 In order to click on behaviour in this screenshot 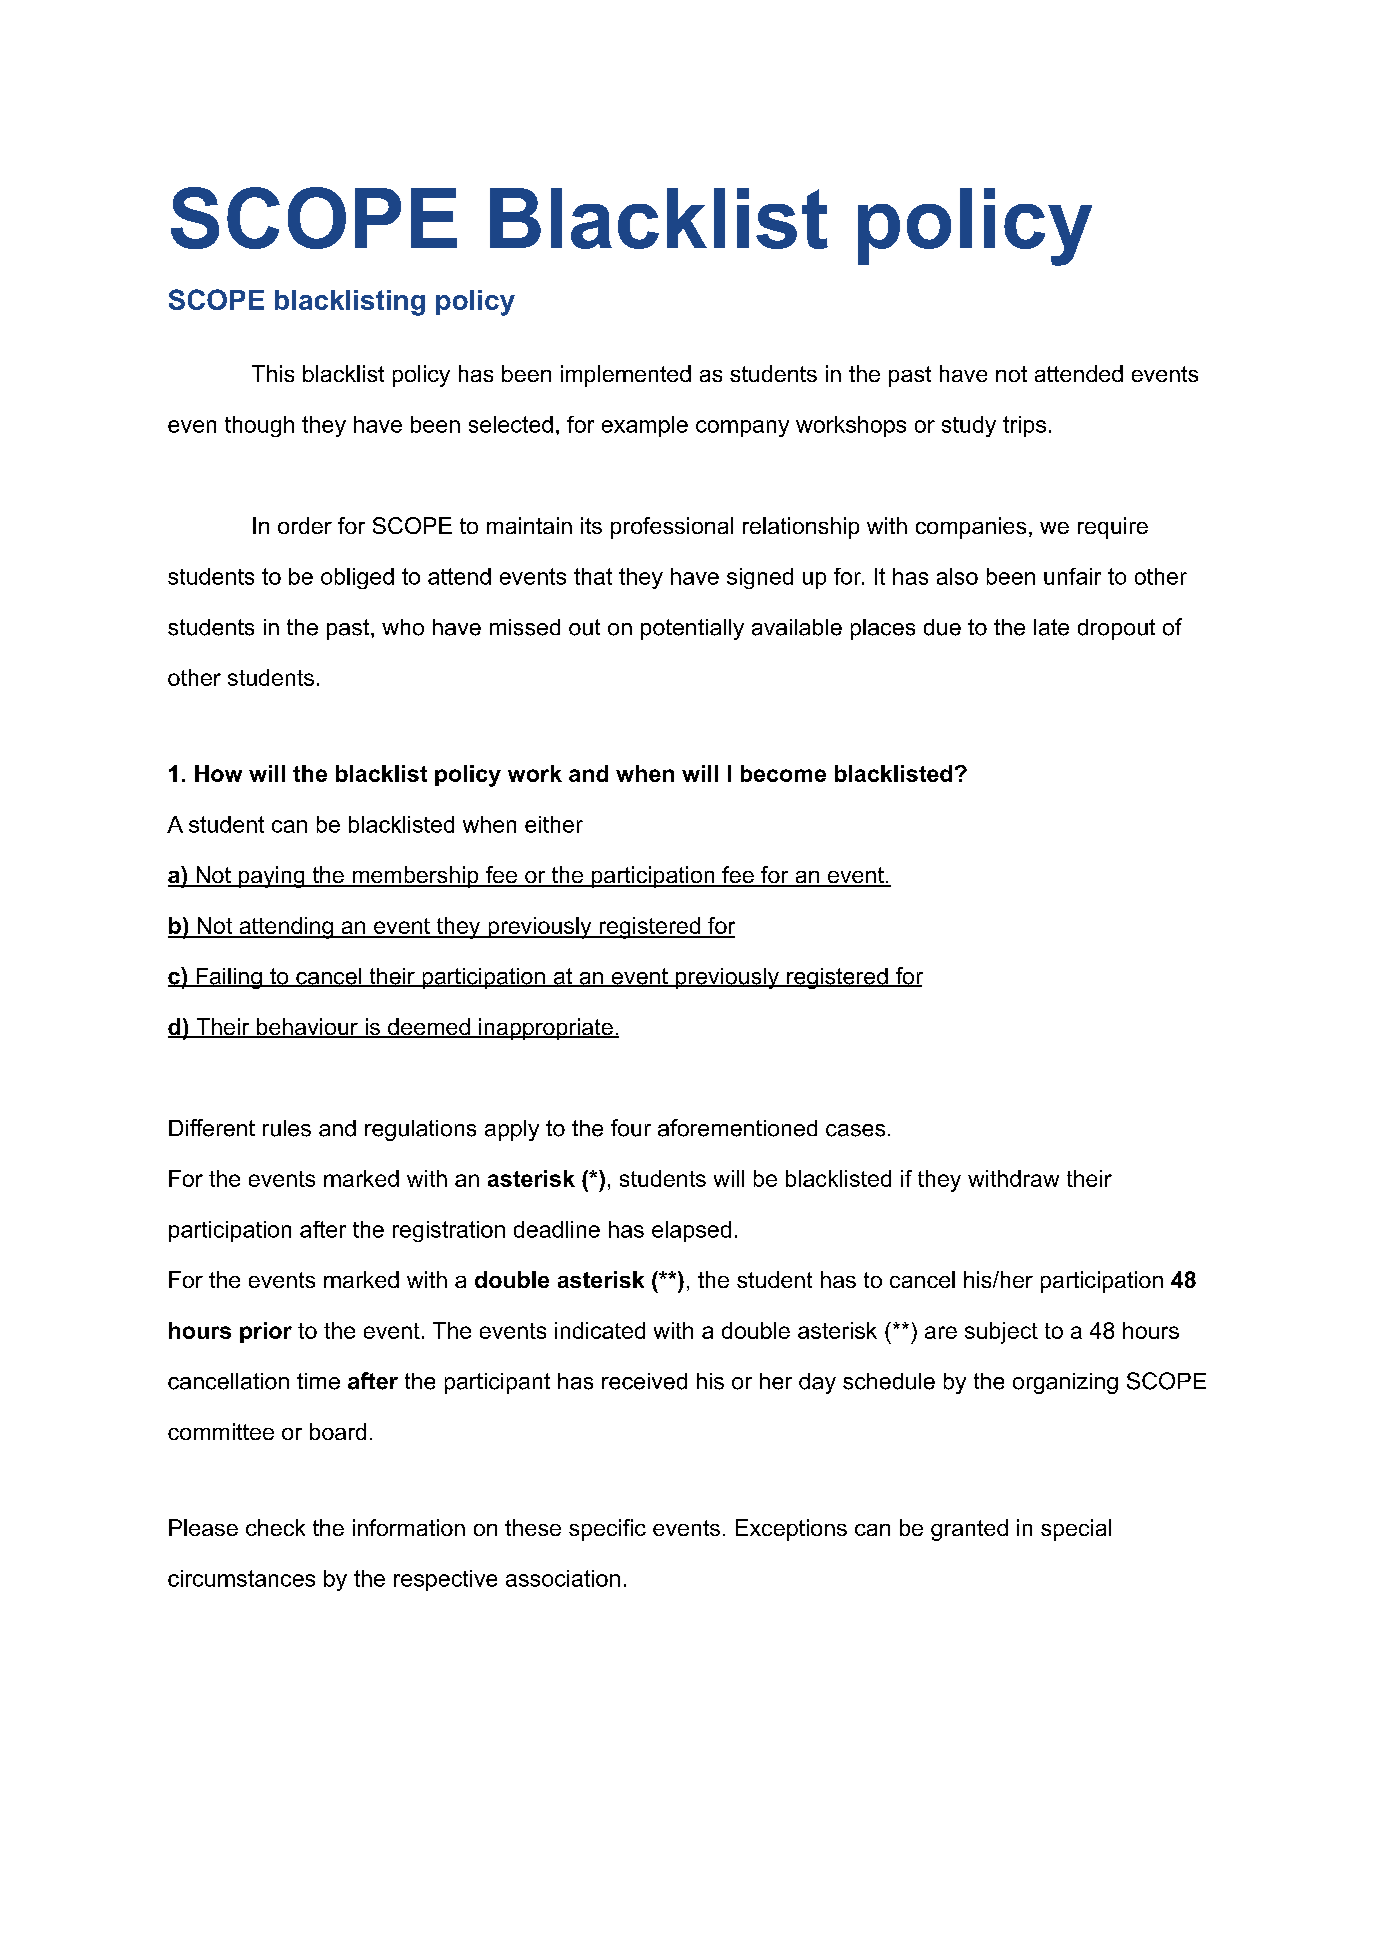, I will do `click(307, 1028)`.
